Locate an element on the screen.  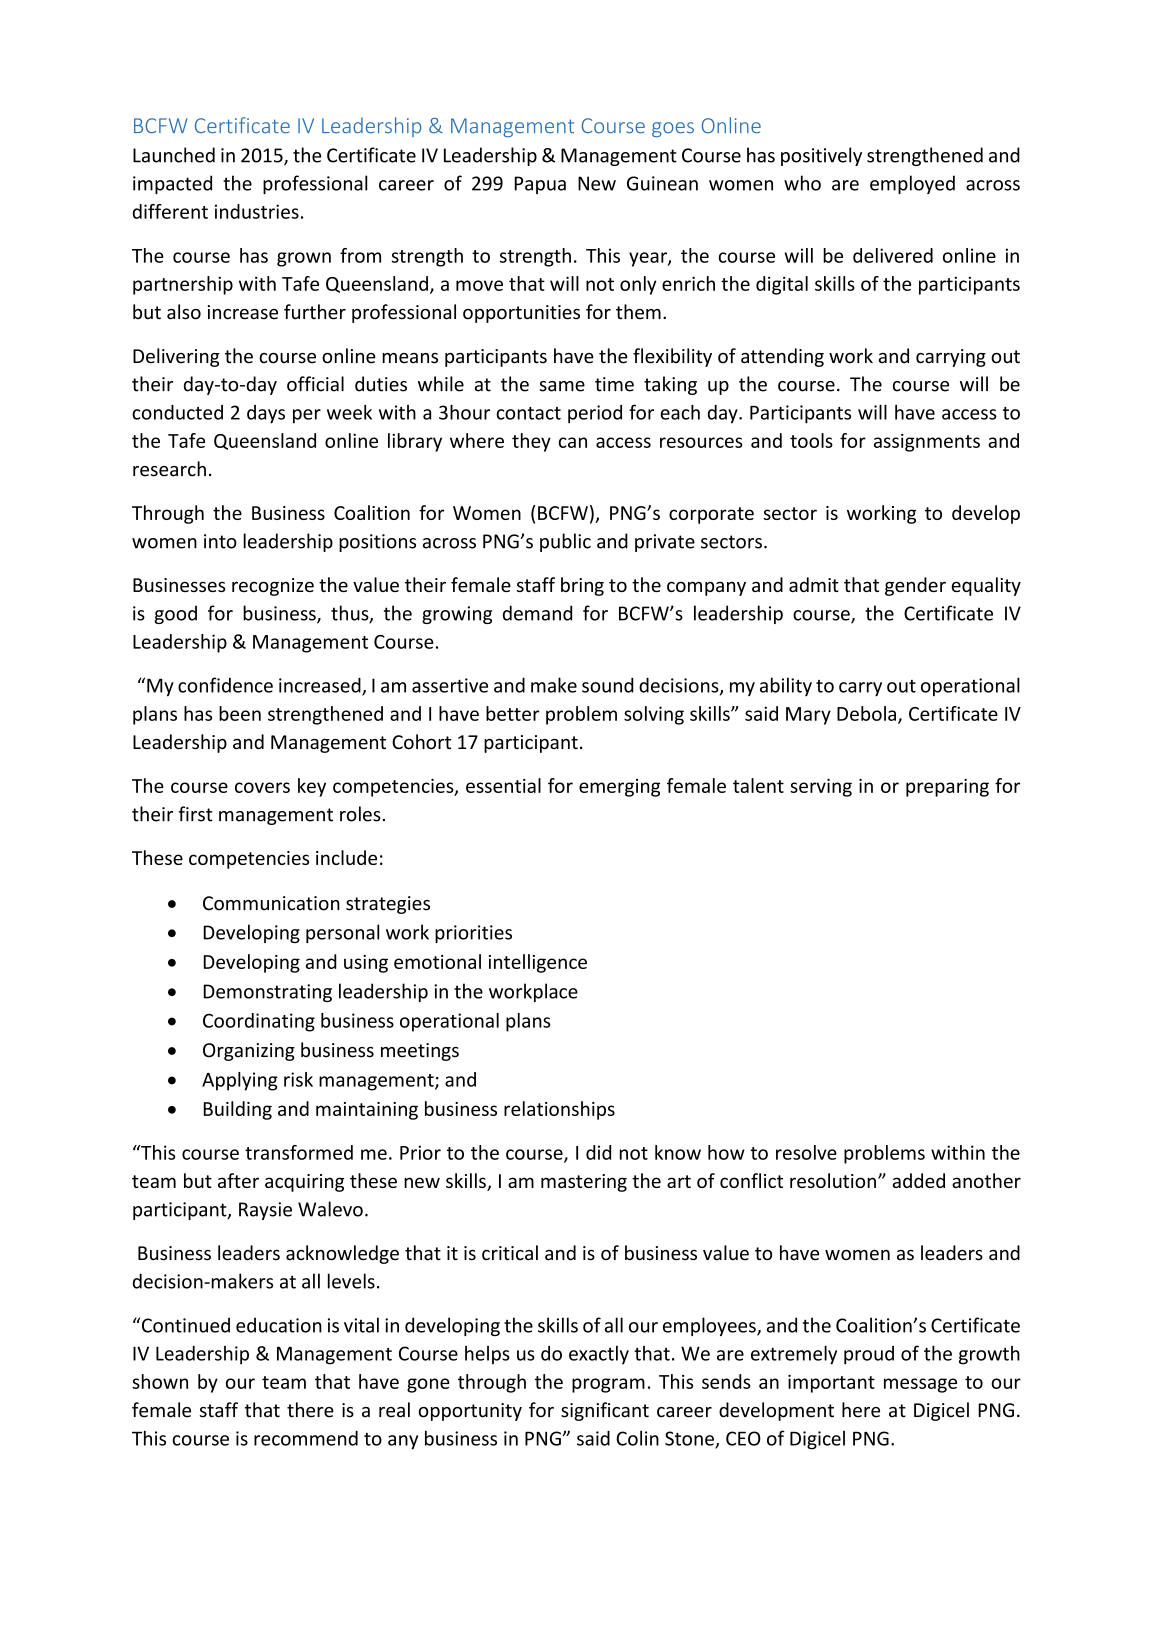
Demonstrating is located at coordinates (268, 993).
